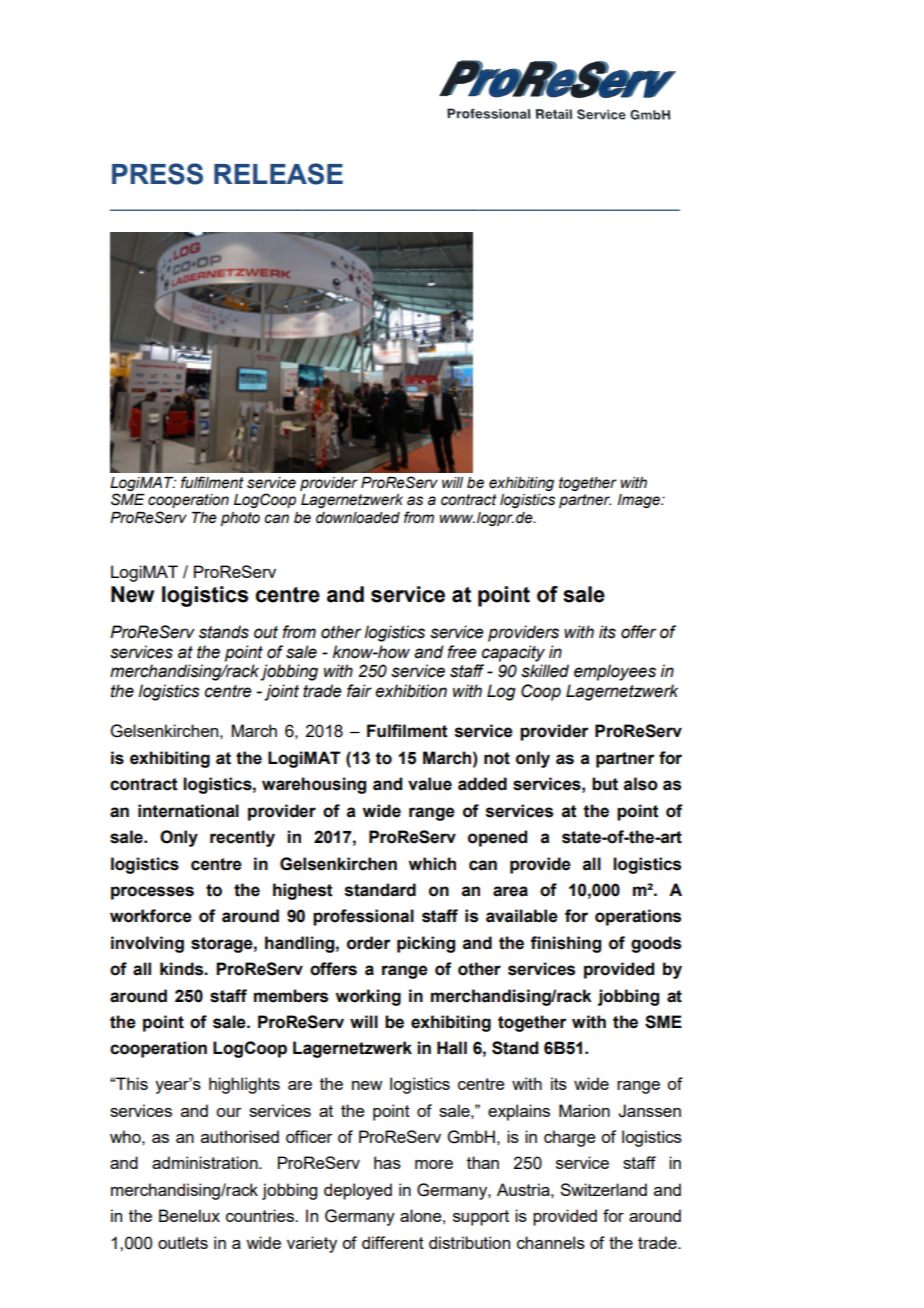 The image size is (924, 1308). I want to click on joint, so click(281, 692).
